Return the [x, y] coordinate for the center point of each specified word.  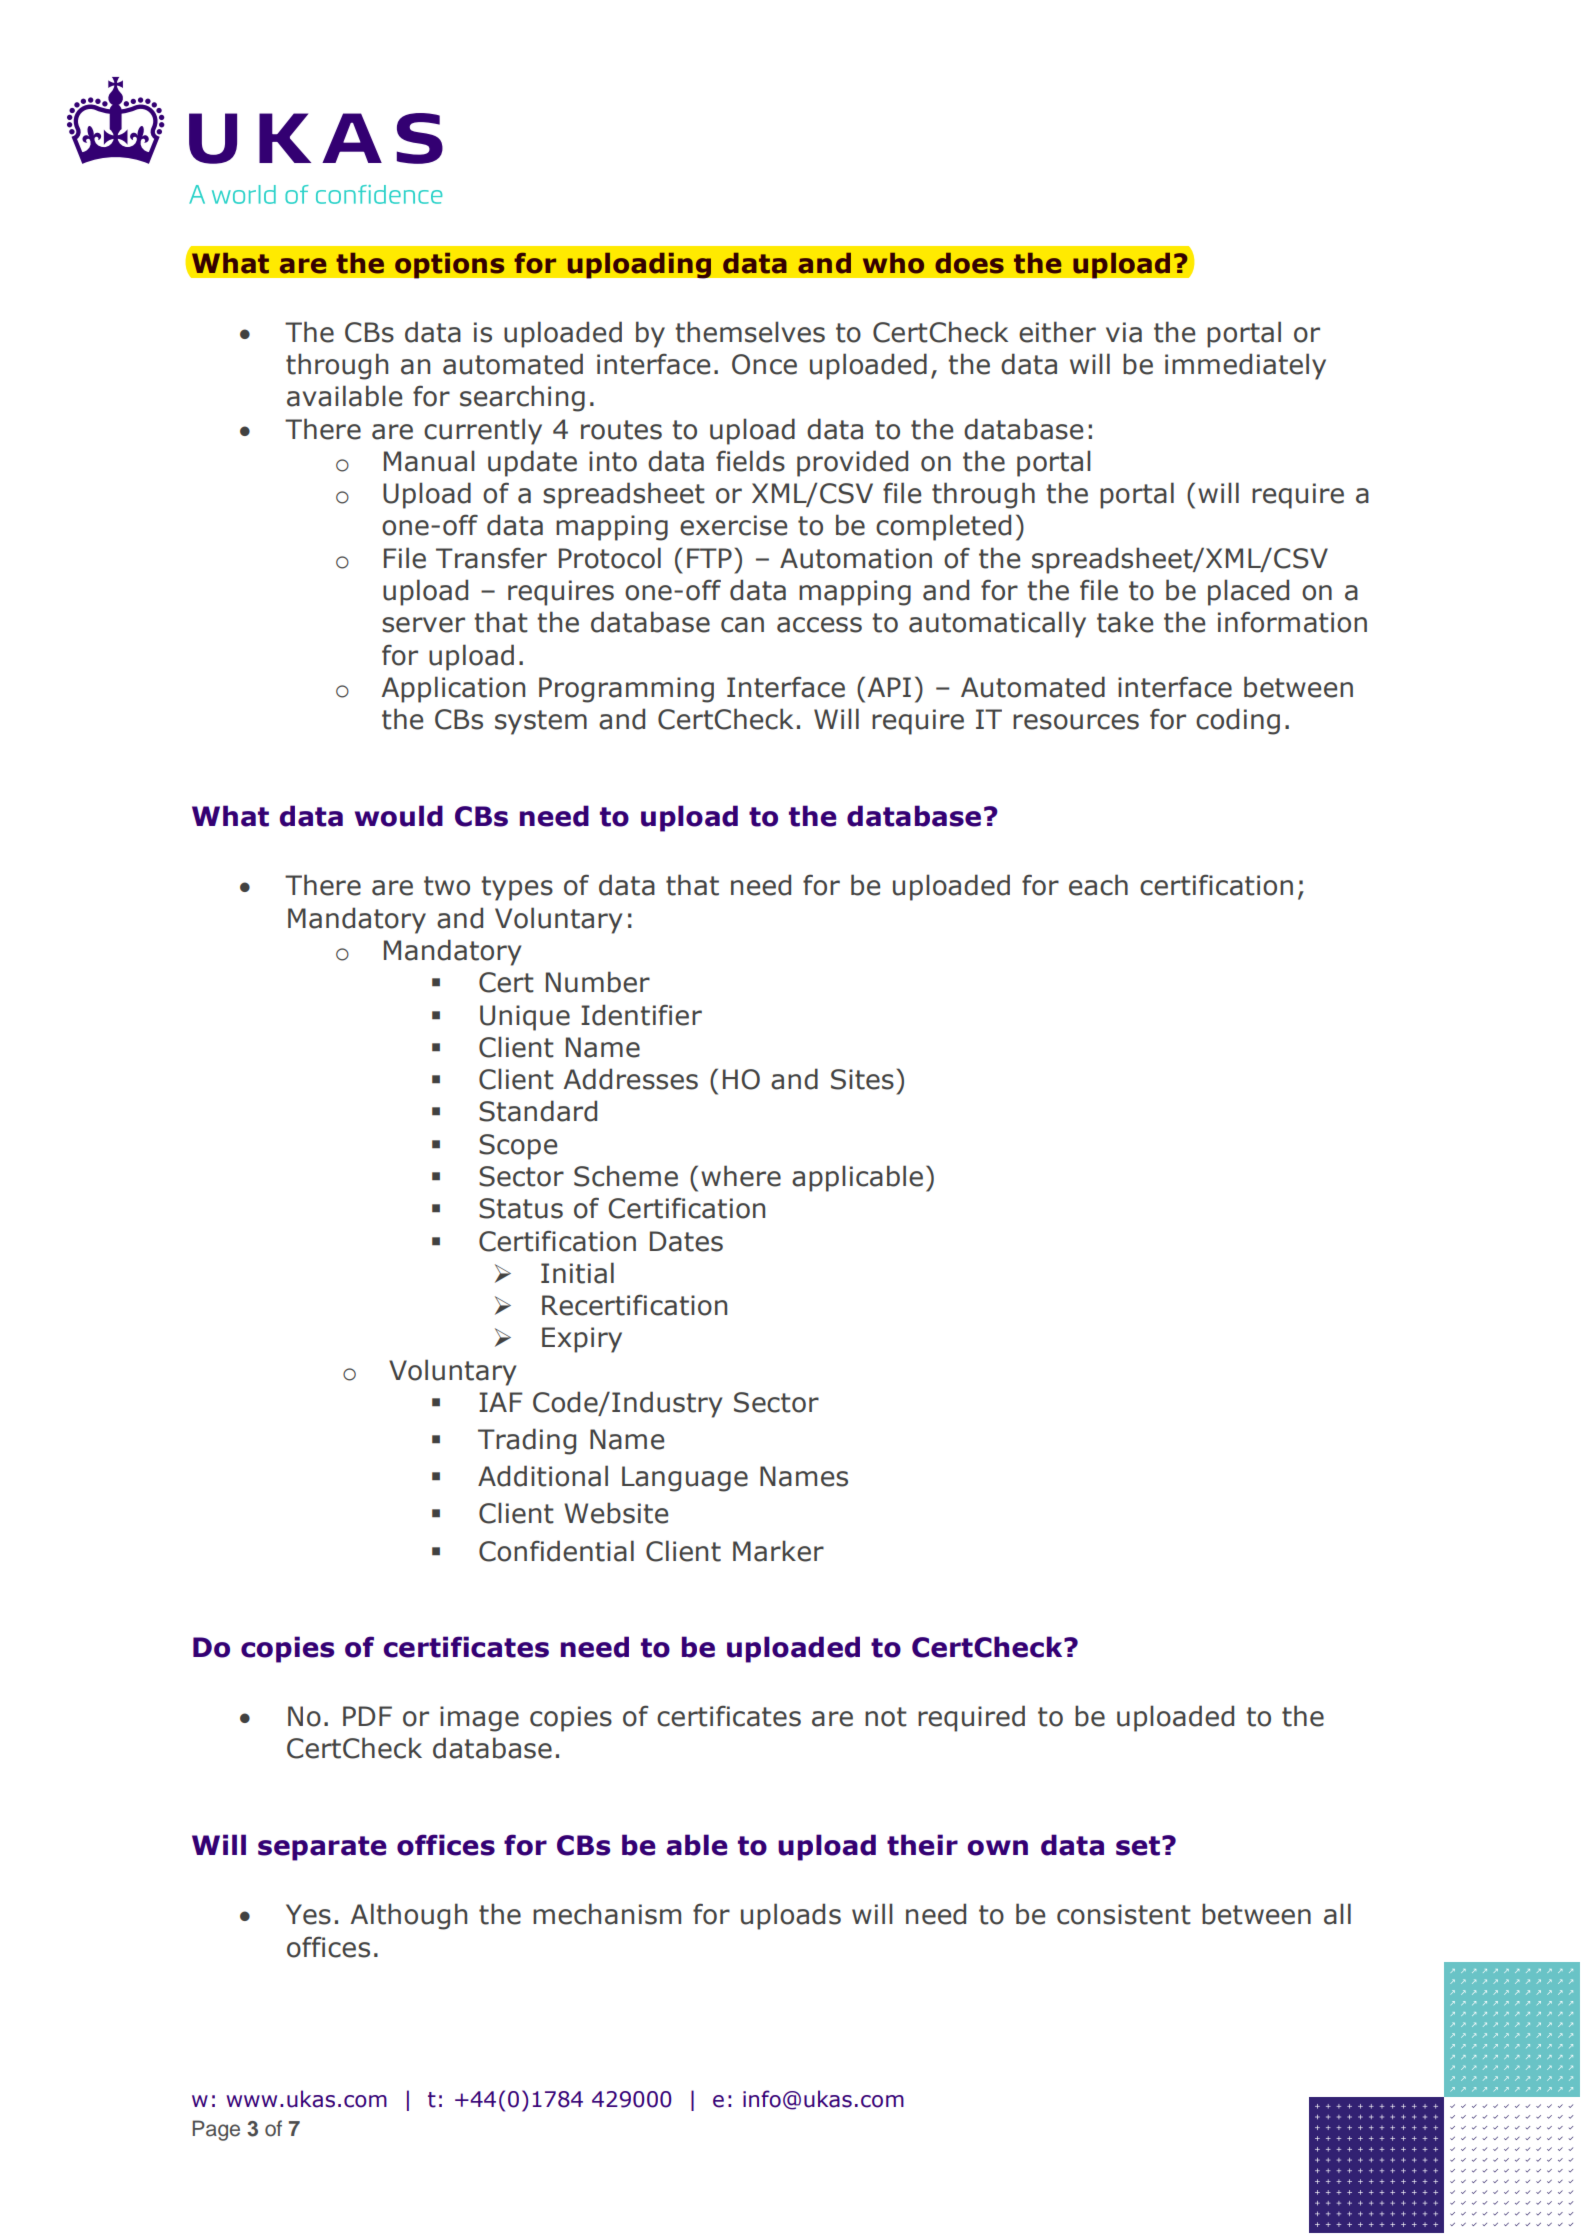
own [998, 1848]
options [450, 265]
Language [685, 1479]
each [1098, 885]
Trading [527, 1441]
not [886, 1717]
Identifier [641, 1015]
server [423, 625]
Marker [778, 1551]
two [447, 886]
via [1124, 332]
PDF [367, 1716]
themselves [750, 332]
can [742, 625]
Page [216, 2130]
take [1125, 622]
